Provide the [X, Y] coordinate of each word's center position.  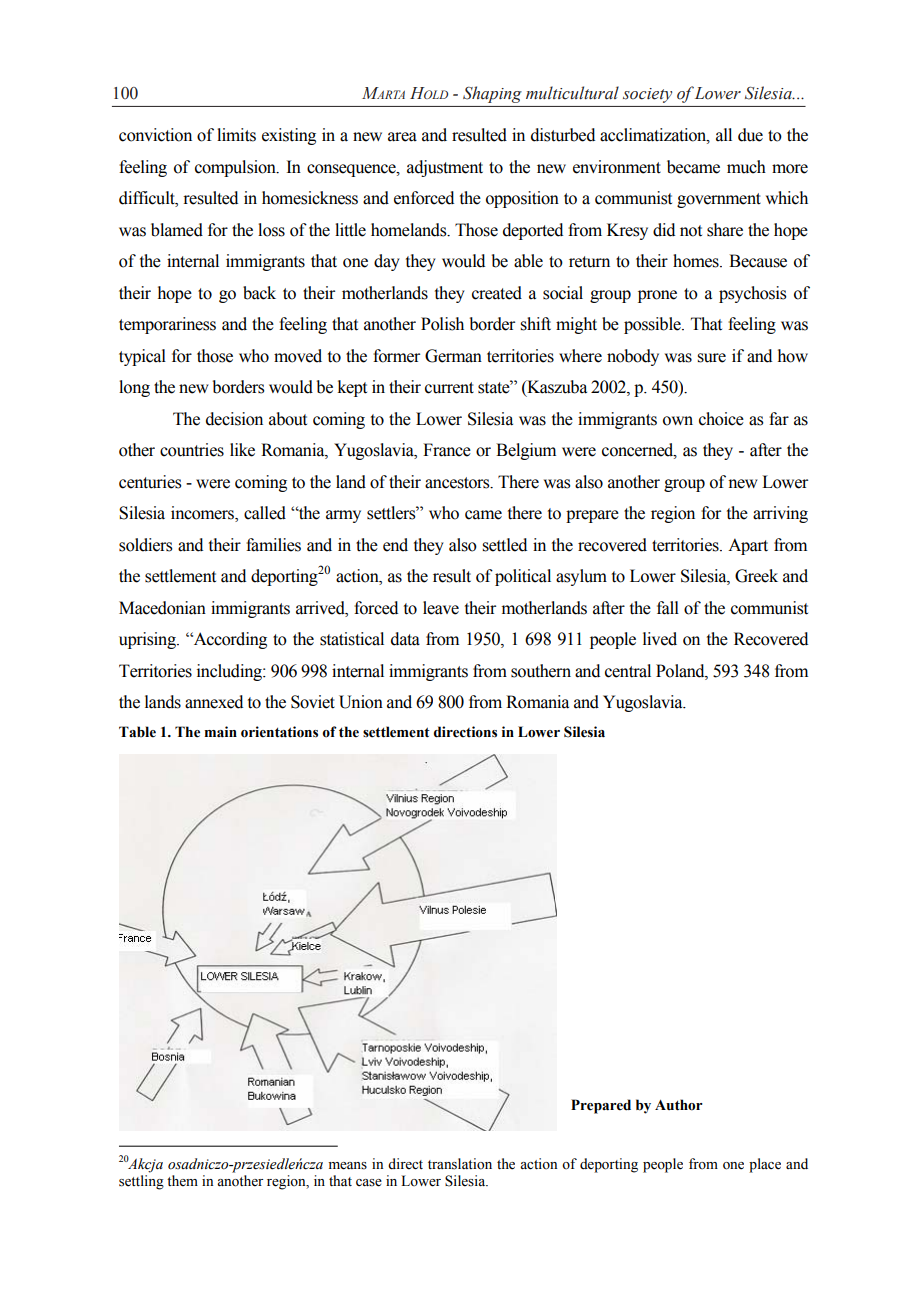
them [182, 1181]
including [230, 672]
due [750, 135]
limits [236, 135]
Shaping [492, 94]
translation [460, 1164]
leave [441, 608]
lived [660, 639]
